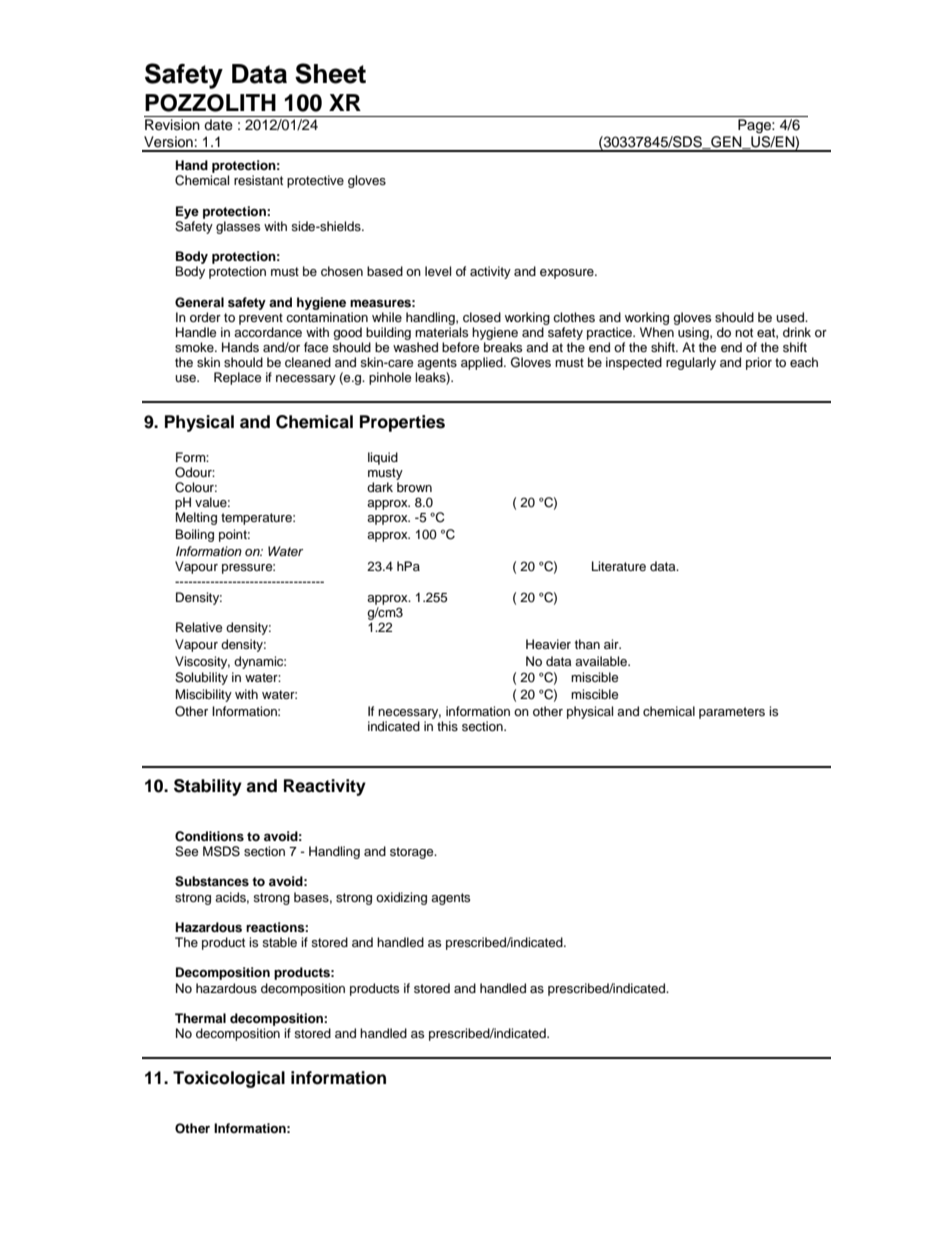  I want to click on Sheet, so click(330, 73).
